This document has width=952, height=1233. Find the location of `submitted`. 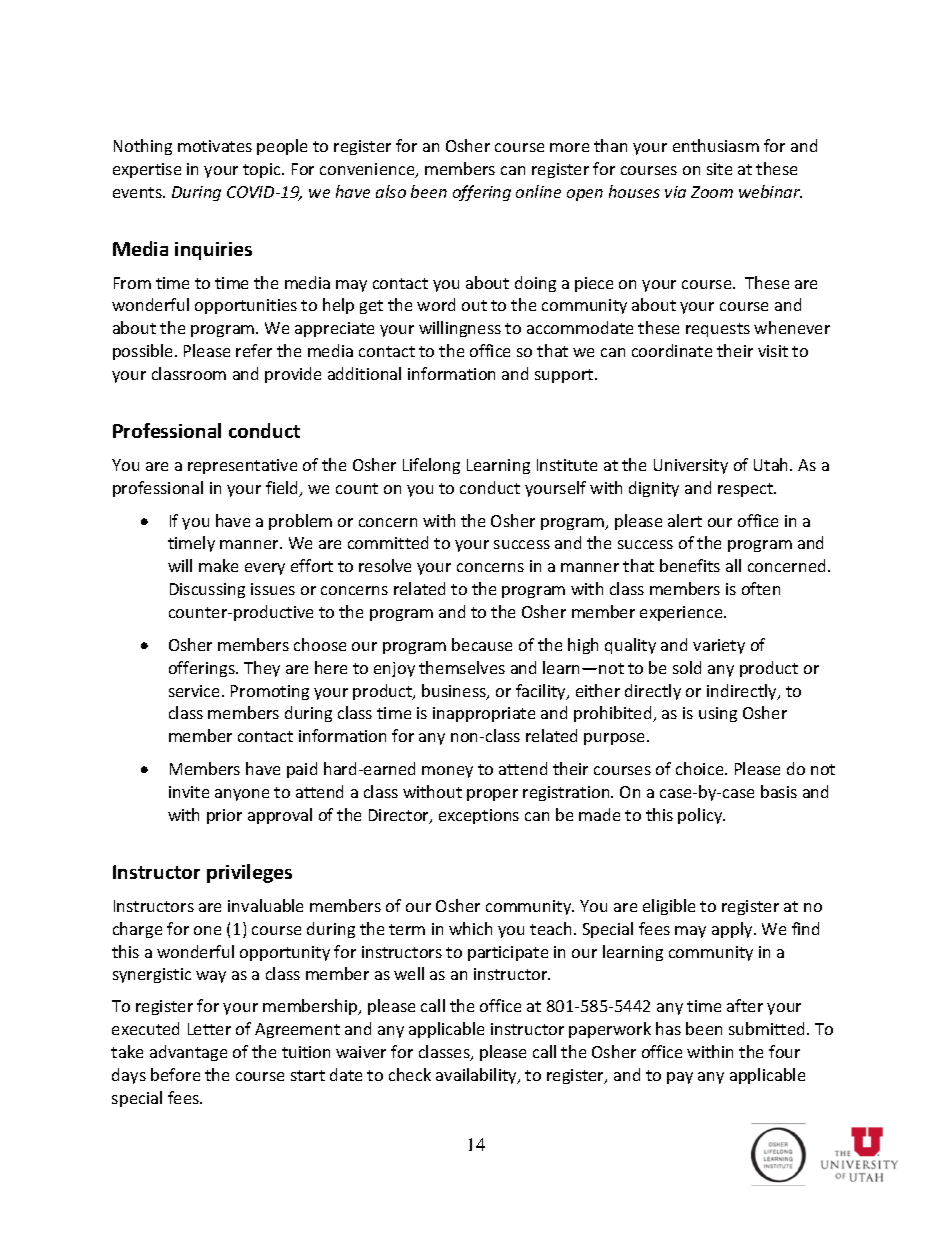

submitted is located at coordinates (766, 1028).
